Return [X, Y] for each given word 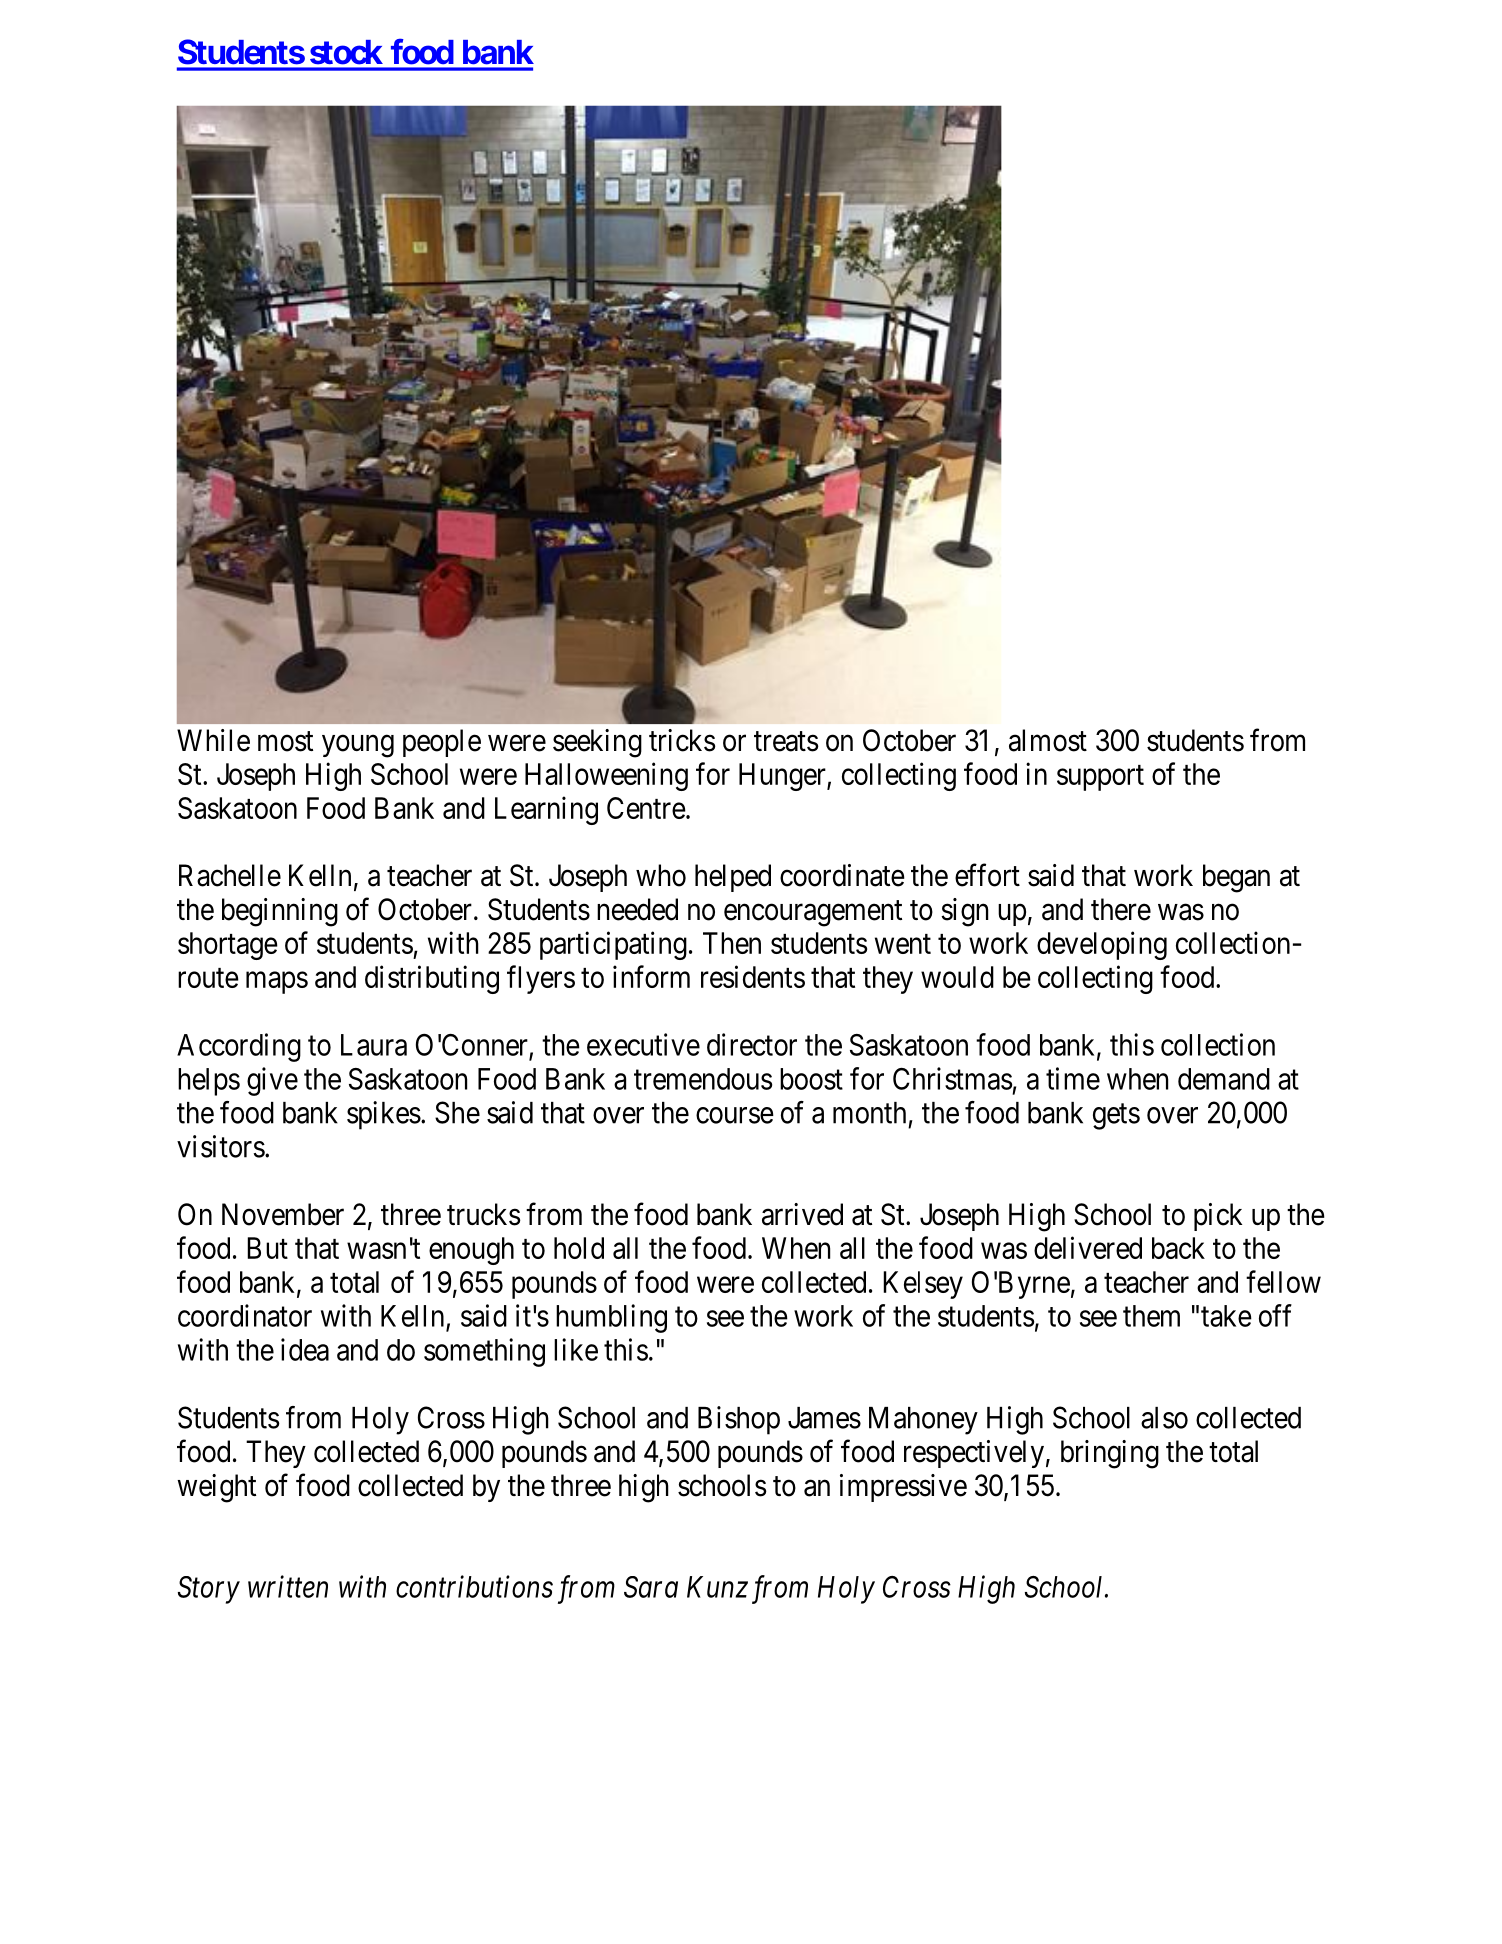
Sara [651, 1587]
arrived [802, 1214]
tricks [682, 740]
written [288, 1587]
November [283, 1214]
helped [733, 878]
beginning [280, 912]
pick [1218, 1217]
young [358, 746]
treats [786, 741]
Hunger [783, 777]
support [1100, 778]
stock [346, 52]
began [1236, 878]
